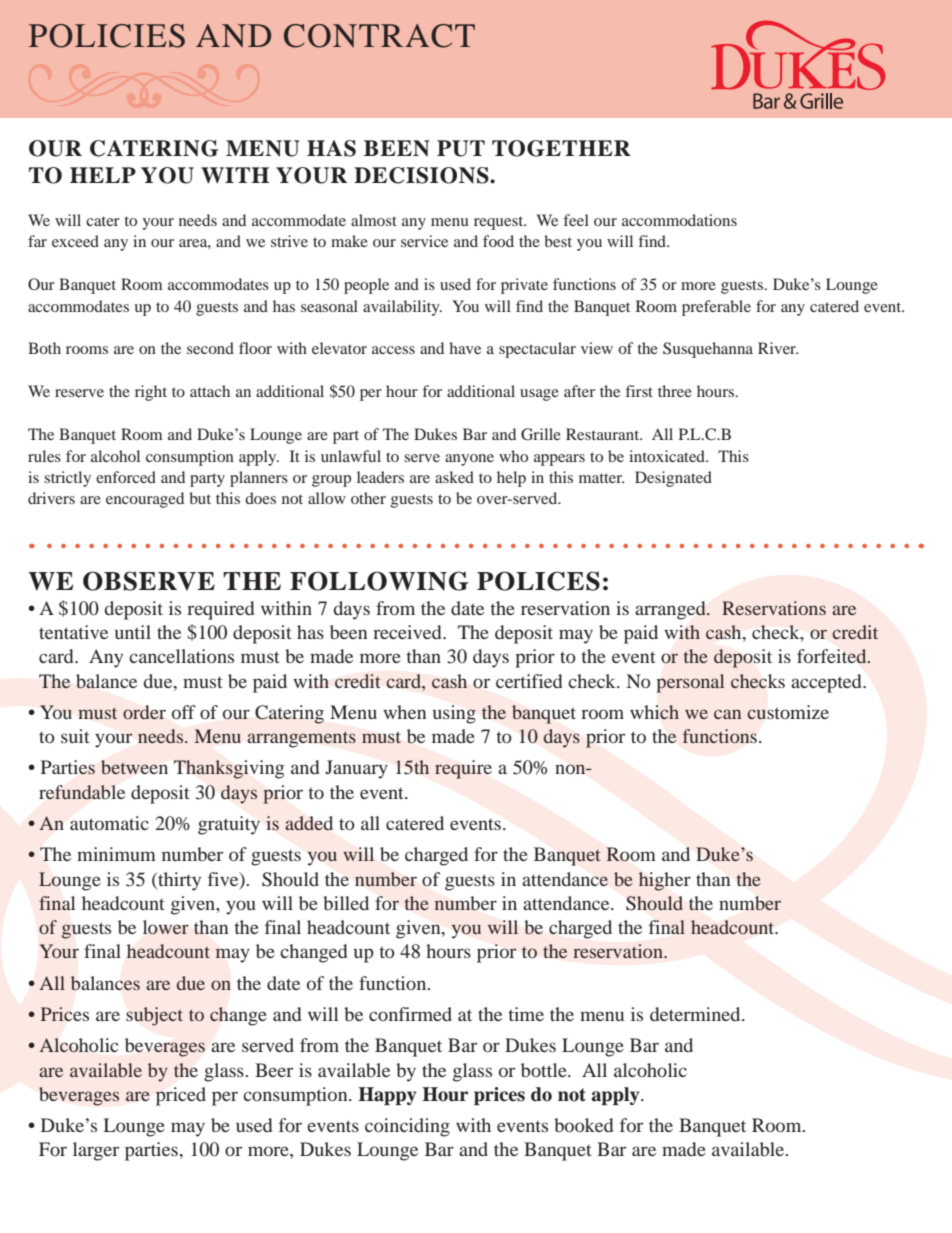 The height and width of the image is (1233, 952). I want to click on TOGETHER, so click(561, 148).
